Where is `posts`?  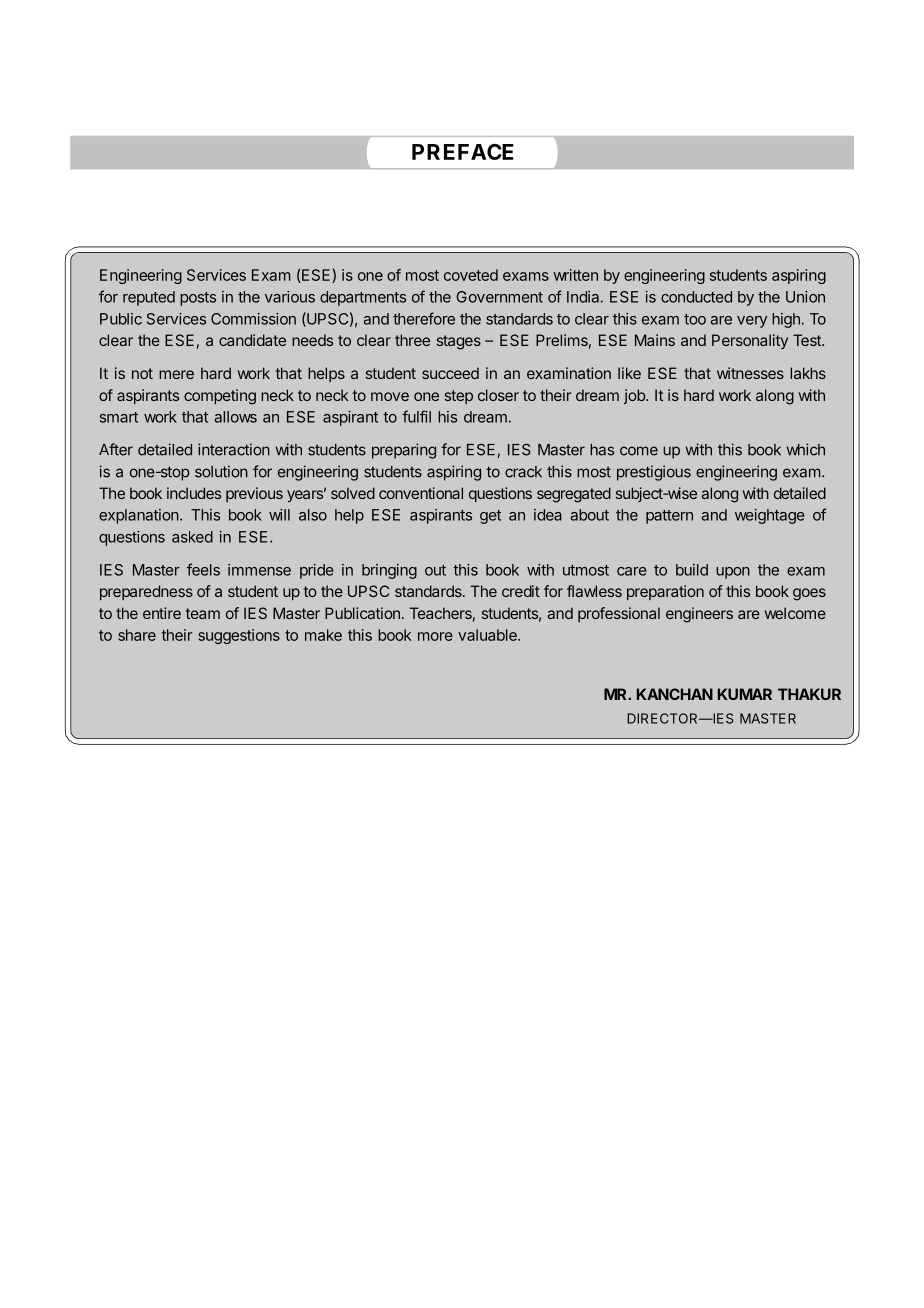
posts is located at coordinates (198, 299).
